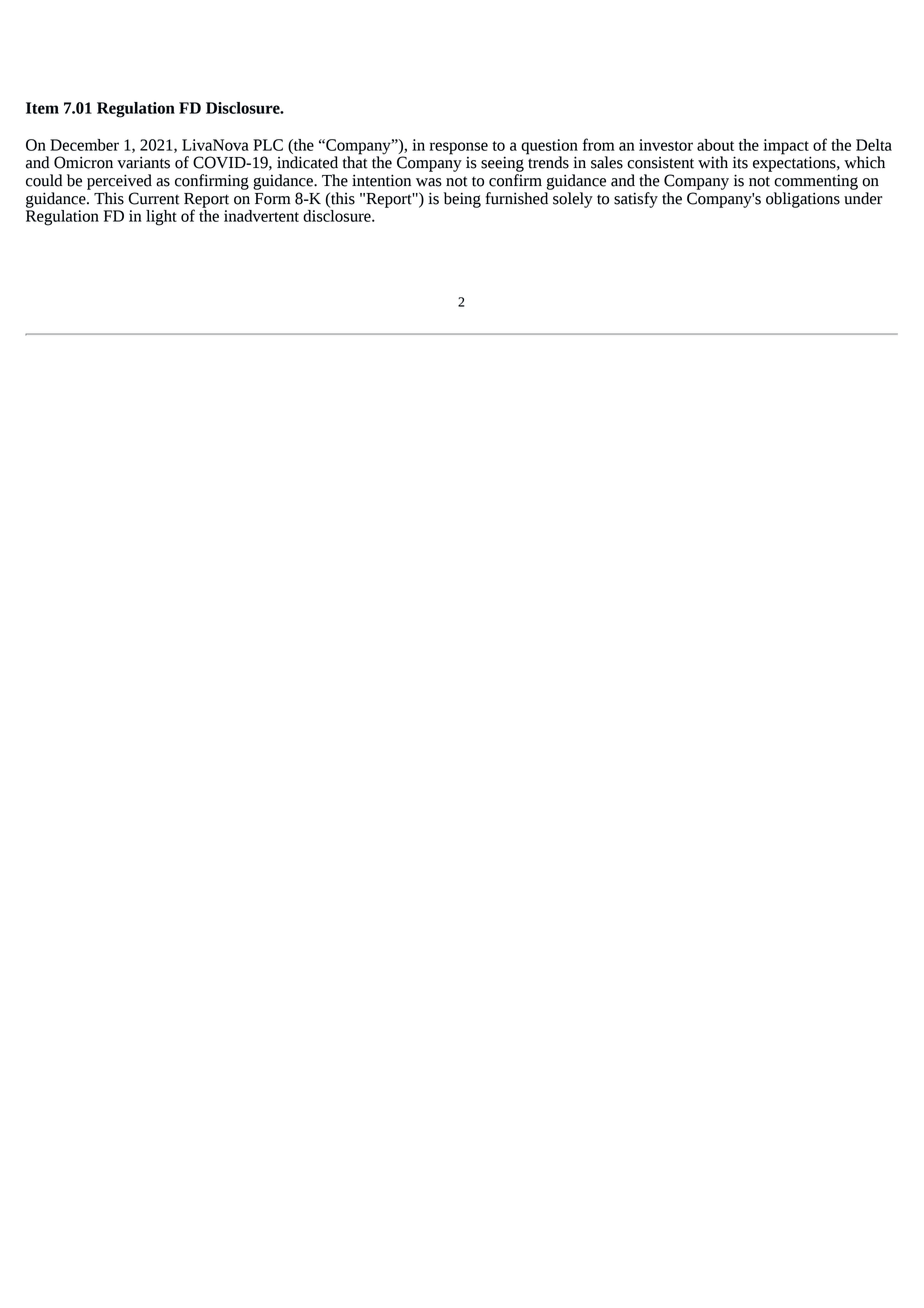 The height and width of the screenshot is (1308, 924). What do you see at coordinates (816, 182) in the screenshot?
I see `commenting` at bounding box center [816, 182].
